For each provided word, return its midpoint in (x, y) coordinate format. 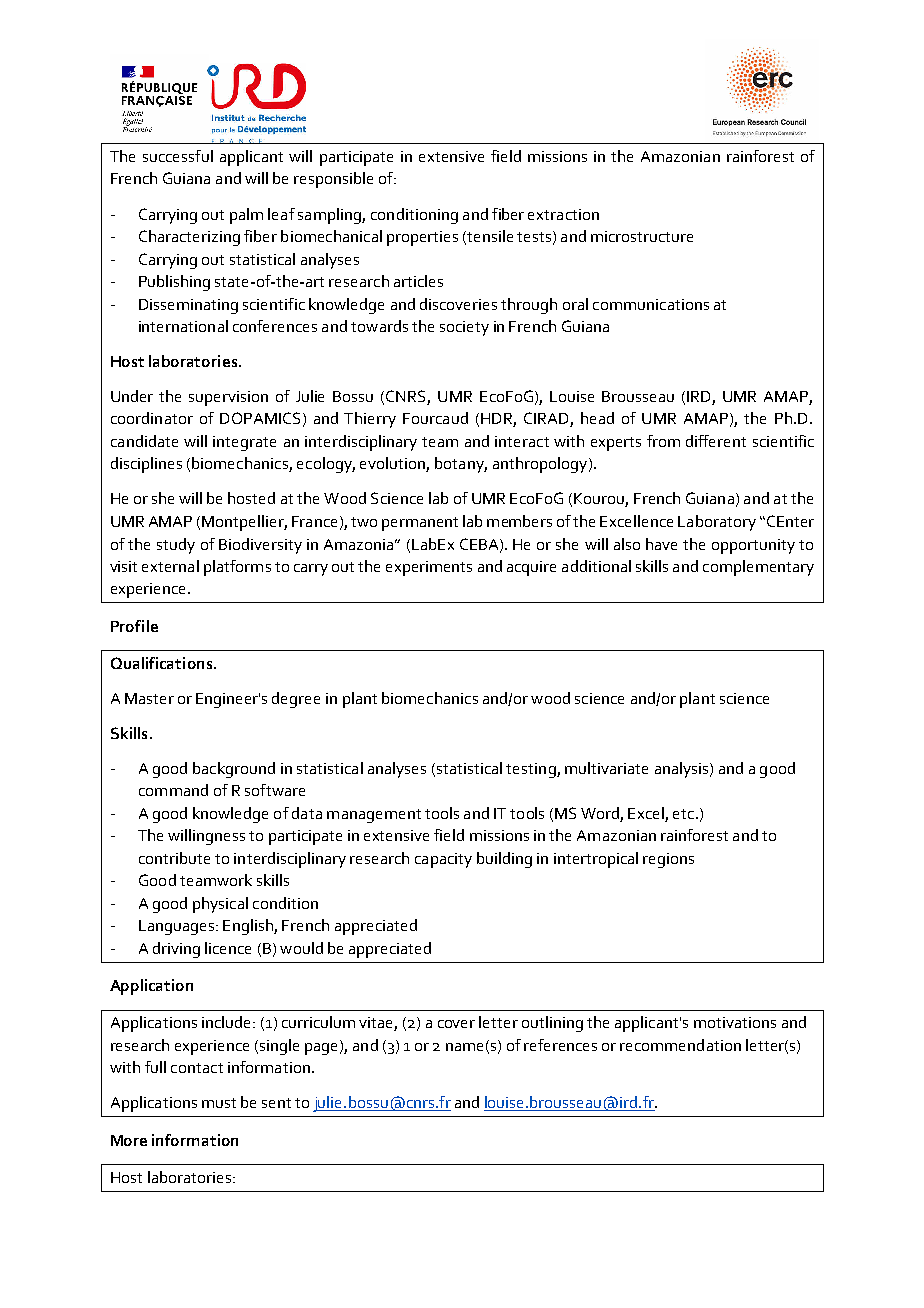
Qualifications (163, 663)
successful (178, 156)
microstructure (642, 236)
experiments (429, 568)
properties (422, 238)
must (219, 1103)
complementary (758, 568)
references (560, 1045)
